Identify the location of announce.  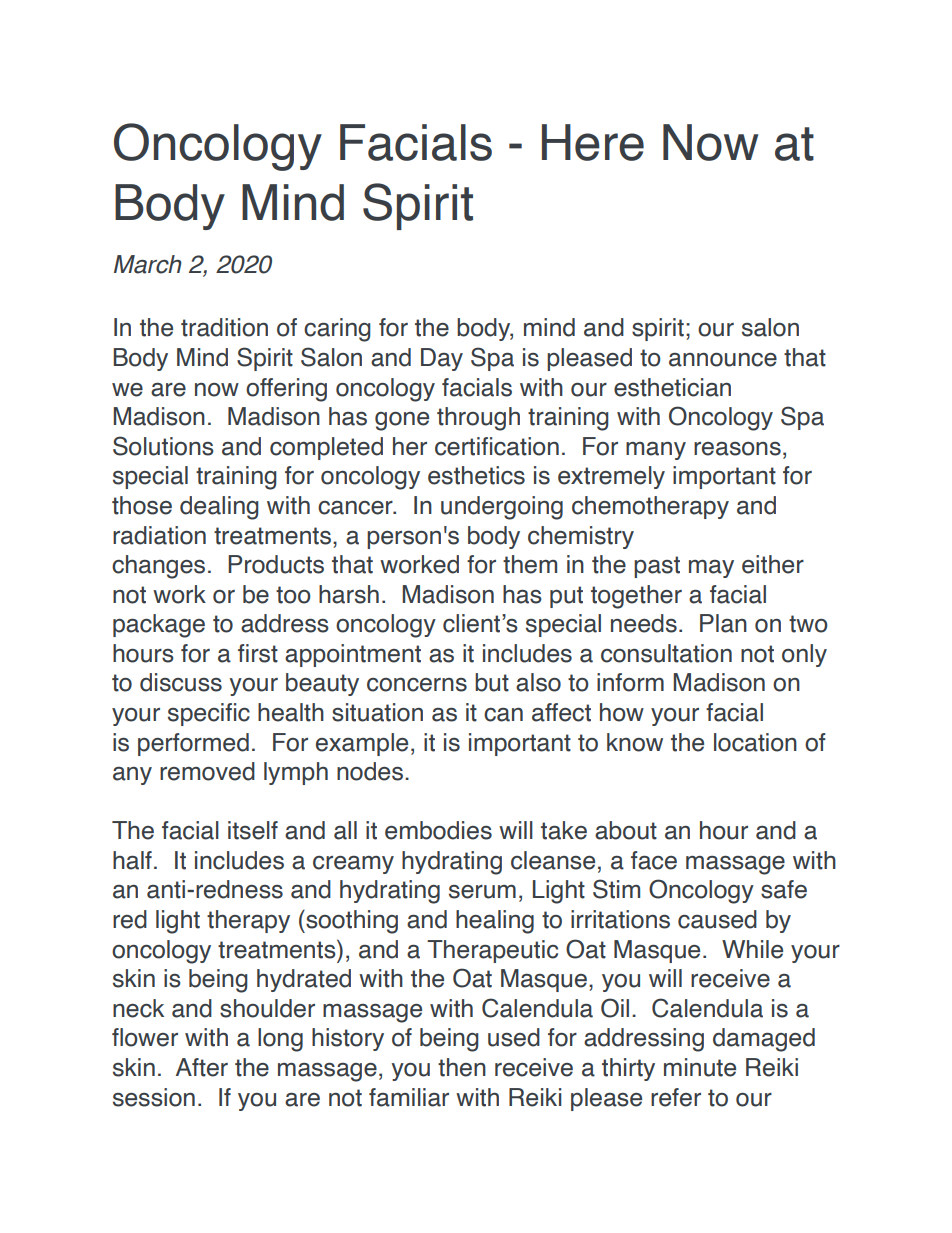
(723, 360).
